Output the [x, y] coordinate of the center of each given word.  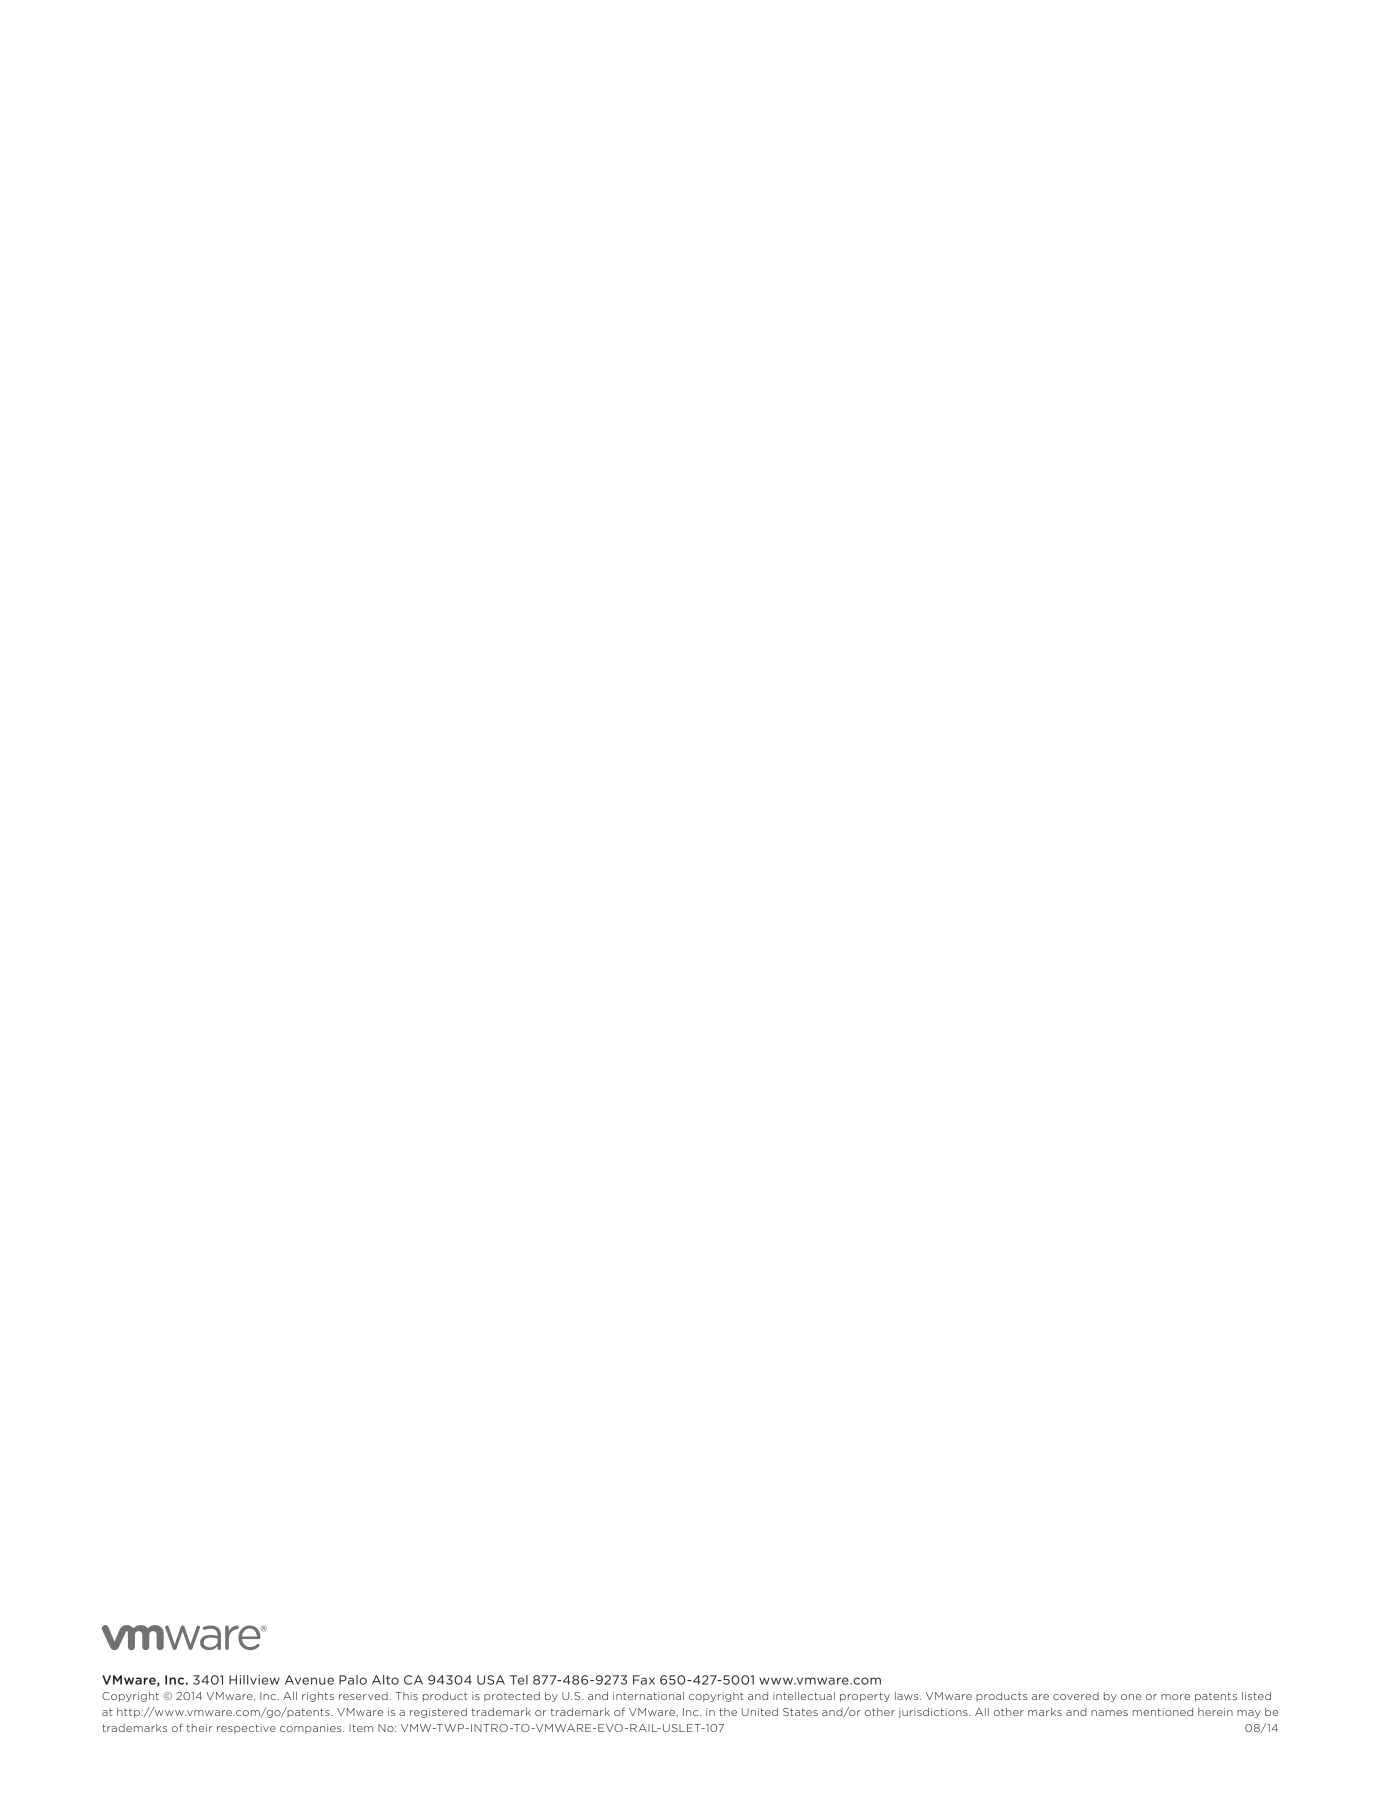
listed [1256, 1696]
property [865, 1697]
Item [361, 1728]
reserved [363, 1696]
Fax [644, 1680]
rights [318, 1697]
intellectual [804, 1696]
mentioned [1163, 1712]
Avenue [309, 1680]
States [800, 1712]
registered [438, 1713]
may [1249, 1714]
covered [1076, 1696]
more [1175, 1697]
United [760, 1712]
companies [312, 1729]
